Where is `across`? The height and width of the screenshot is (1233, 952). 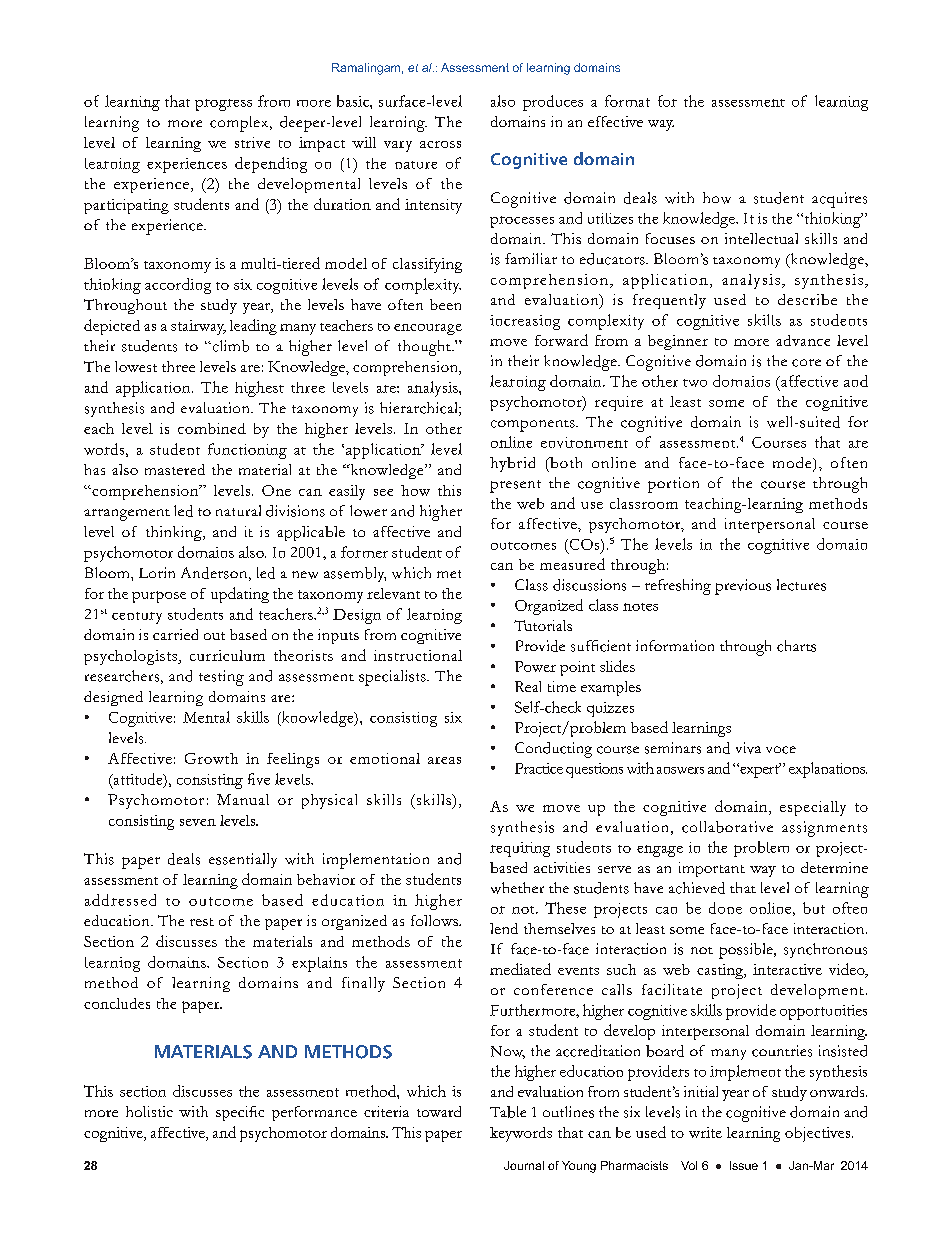 across is located at coordinates (440, 144).
